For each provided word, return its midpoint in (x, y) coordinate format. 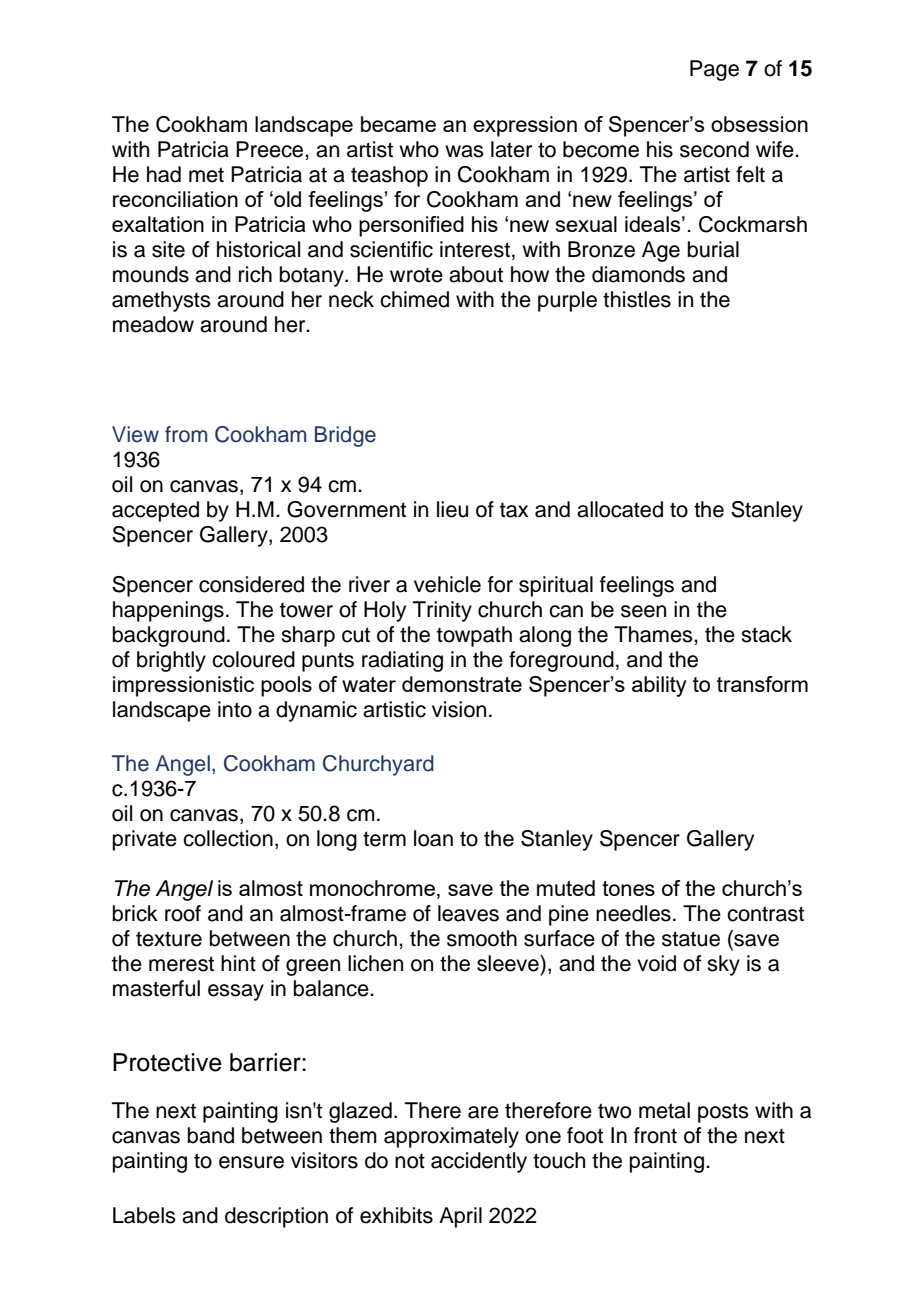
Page (714, 70)
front (655, 1135)
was (464, 151)
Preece (271, 149)
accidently (479, 1162)
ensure (251, 1162)
